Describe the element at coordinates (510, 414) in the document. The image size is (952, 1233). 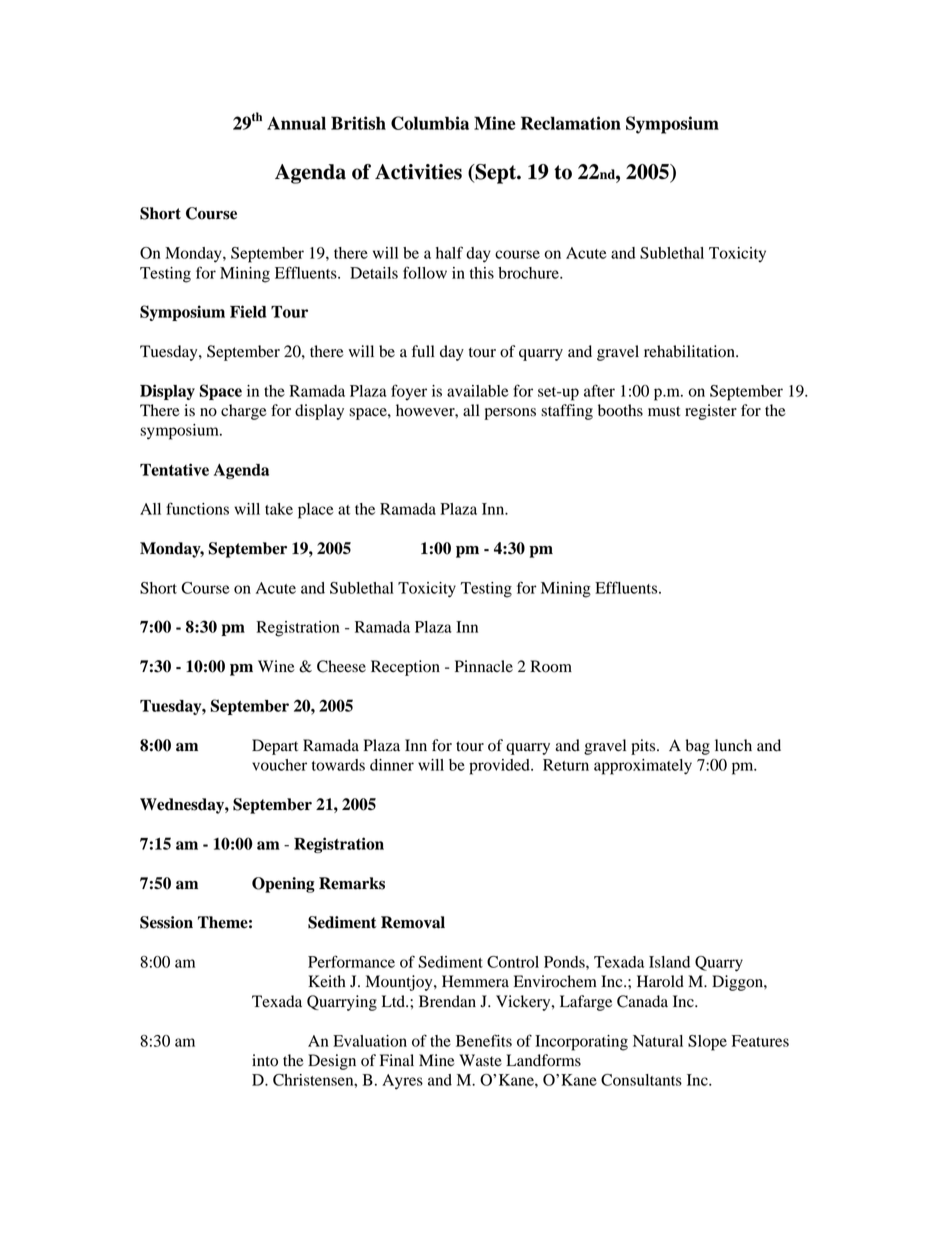
I see `persons` at that location.
